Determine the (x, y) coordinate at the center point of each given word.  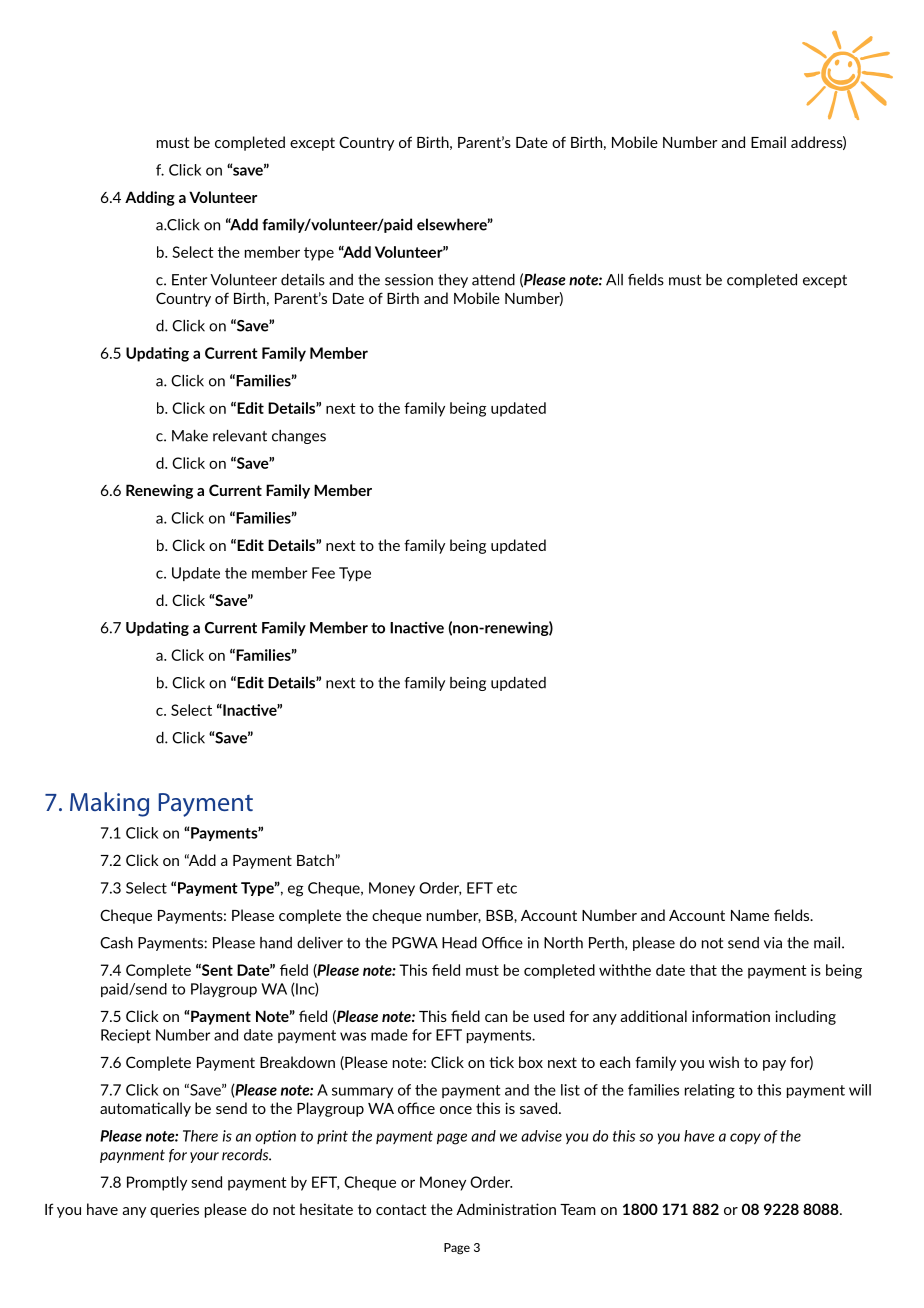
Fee (323, 573)
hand (276, 943)
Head (459, 943)
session (409, 280)
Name (750, 915)
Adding (150, 198)
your (204, 1157)
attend (493, 280)
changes (299, 437)
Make (190, 436)
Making (109, 804)
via (773, 943)
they (453, 281)
